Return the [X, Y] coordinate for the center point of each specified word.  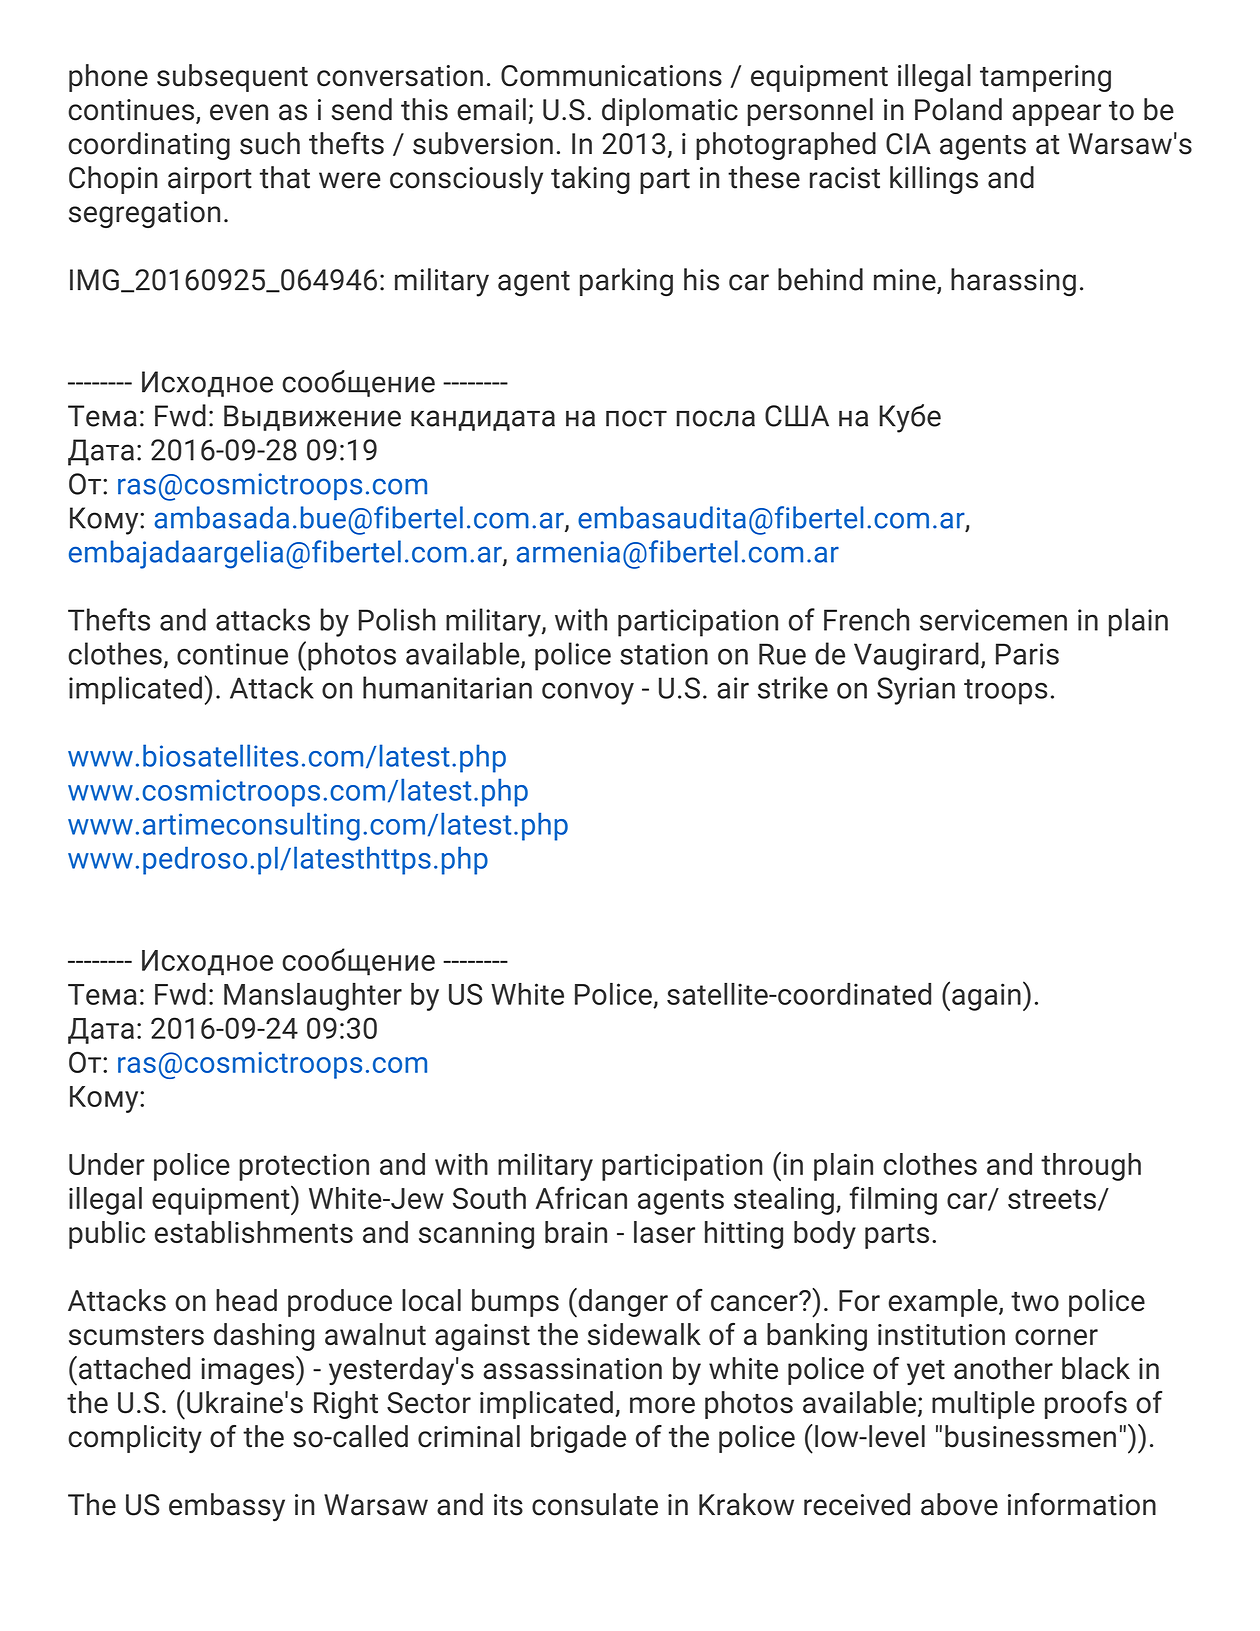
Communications [611, 76]
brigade [578, 1439]
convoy [588, 693]
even [239, 112]
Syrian [916, 691]
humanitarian [447, 687]
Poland [958, 109]
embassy [227, 1507]
